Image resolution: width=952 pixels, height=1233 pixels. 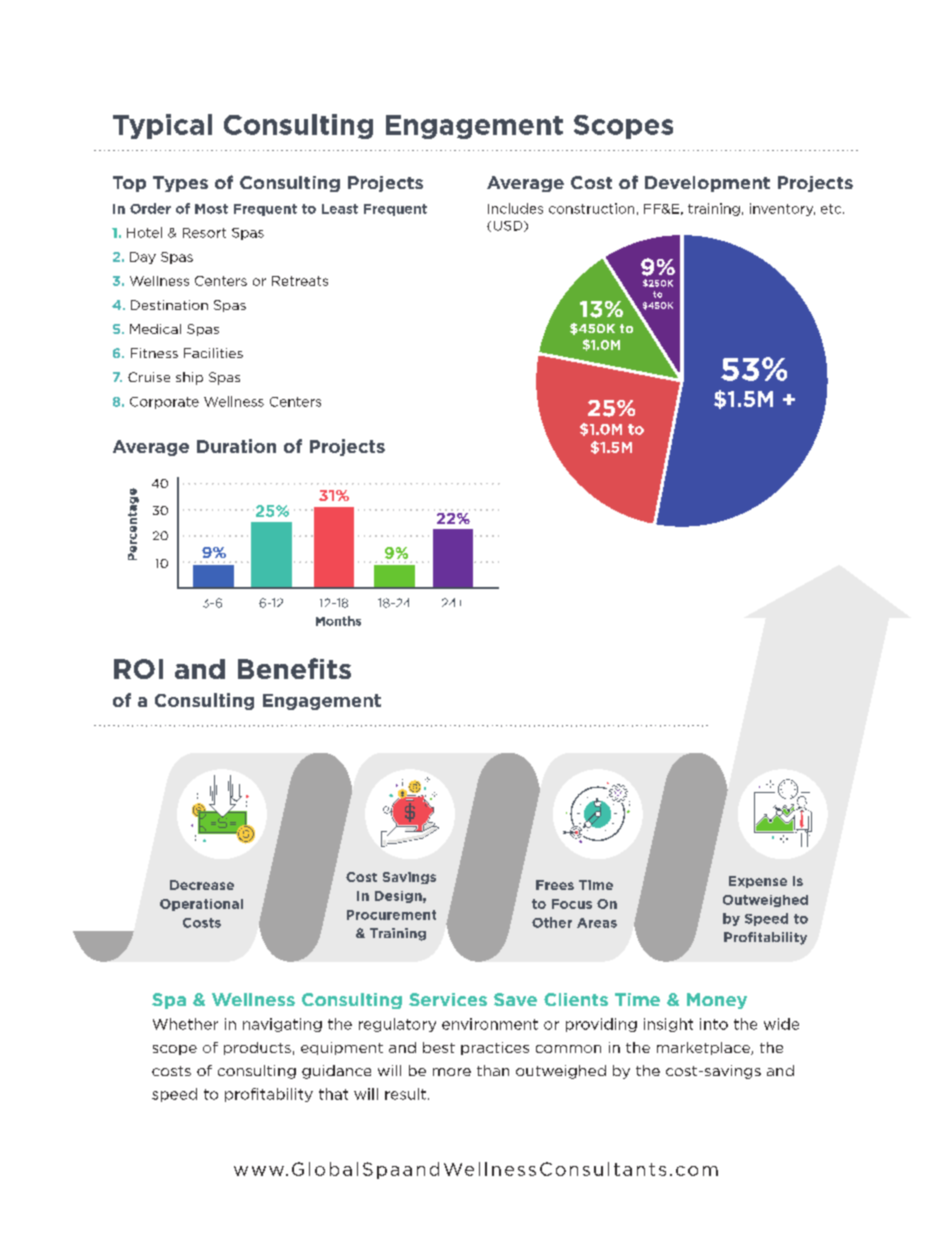 What do you see at coordinates (236, 446) in the document?
I see `Duration` at bounding box center [236, 446].
